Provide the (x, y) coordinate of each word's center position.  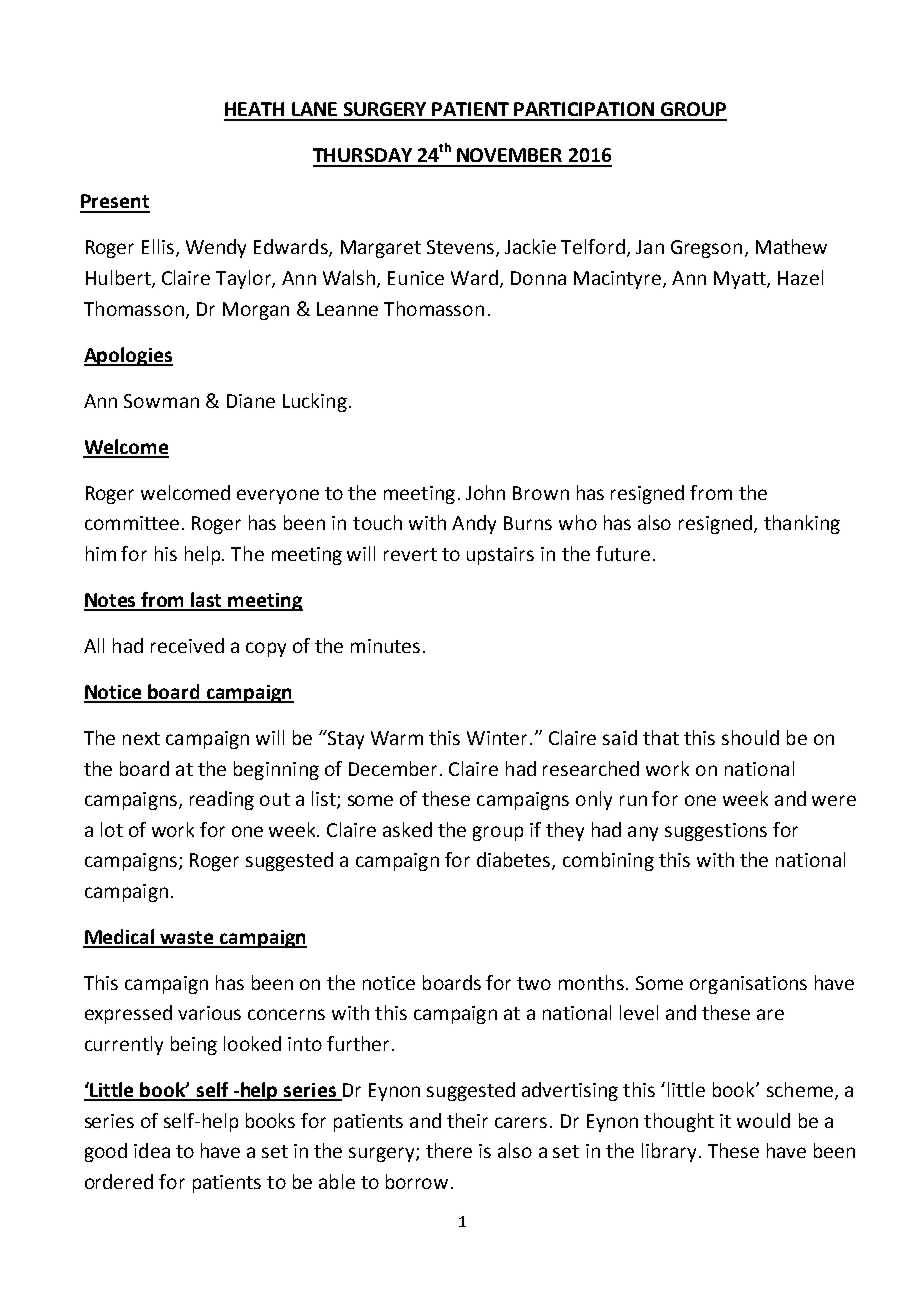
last (207, 601)
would (763, 1120)
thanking (802, 524)
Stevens (462, 248)
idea (152, 1150)
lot (112, 829)
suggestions (716, 832)
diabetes (515, 861)
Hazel (800, 277)
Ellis (158, 246)
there (449, 1150)
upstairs (500, 556)
